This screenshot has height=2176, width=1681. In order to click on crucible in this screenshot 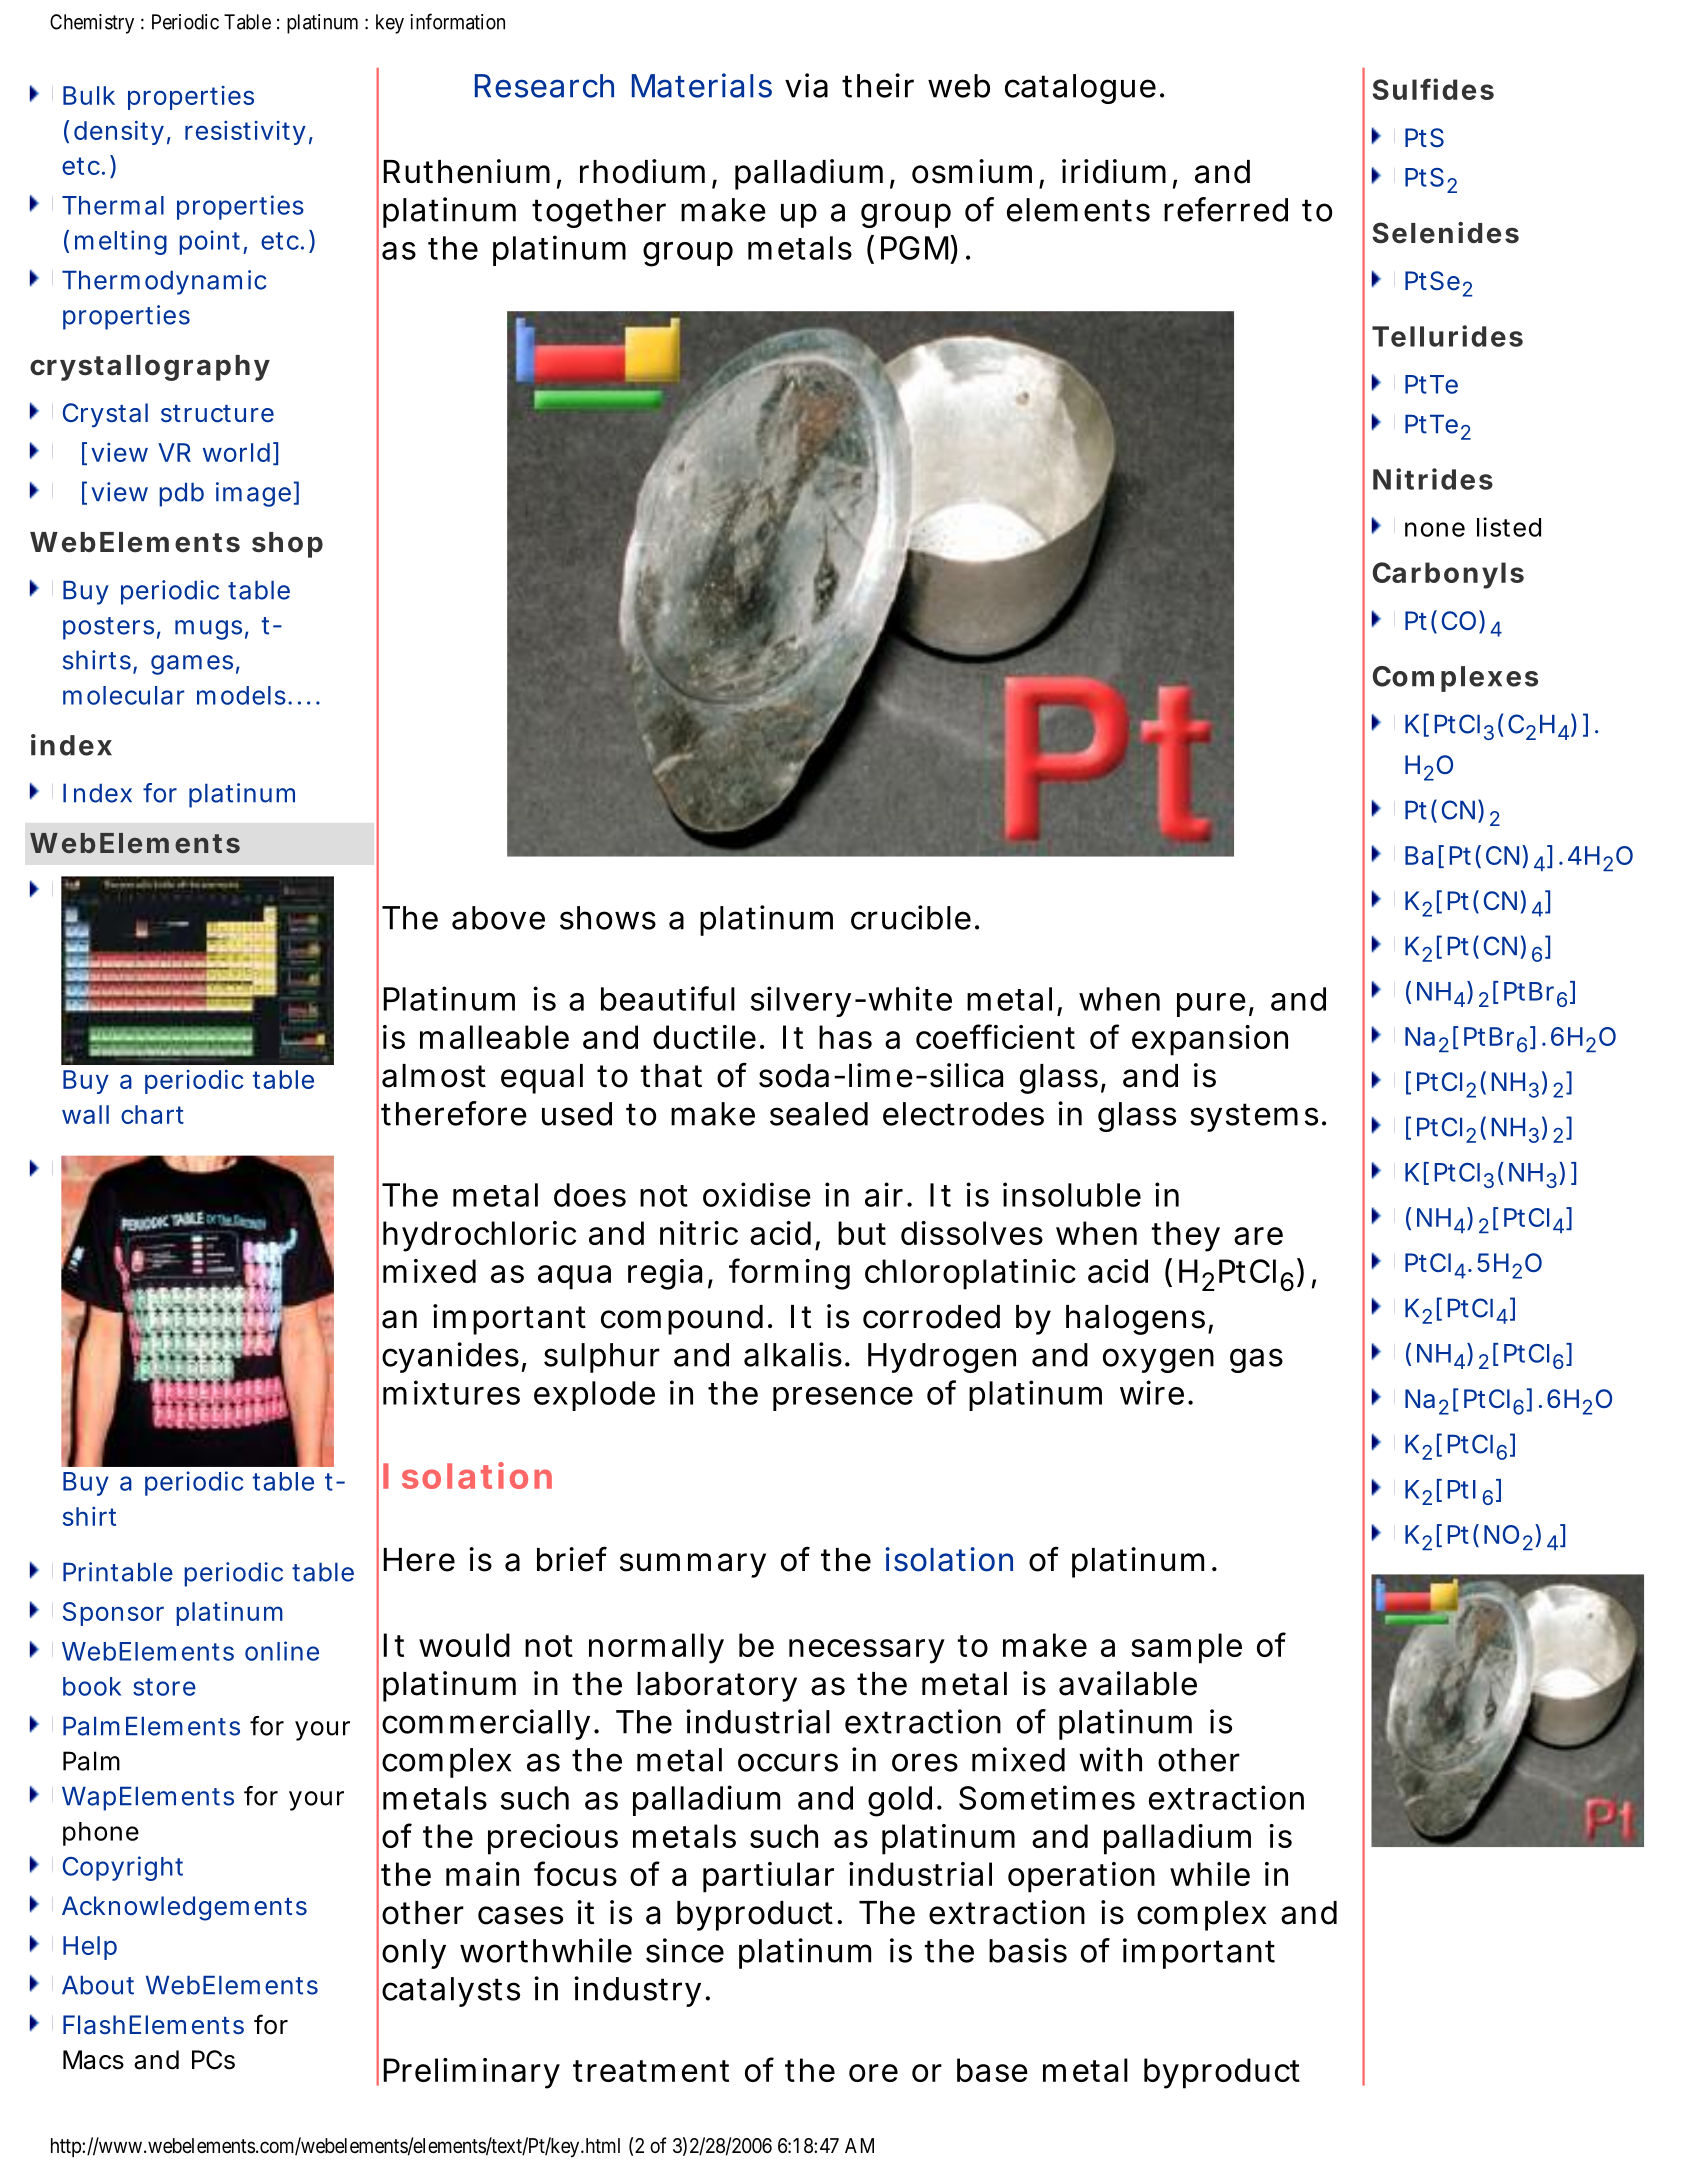, I will do `click(911, 917)`.
